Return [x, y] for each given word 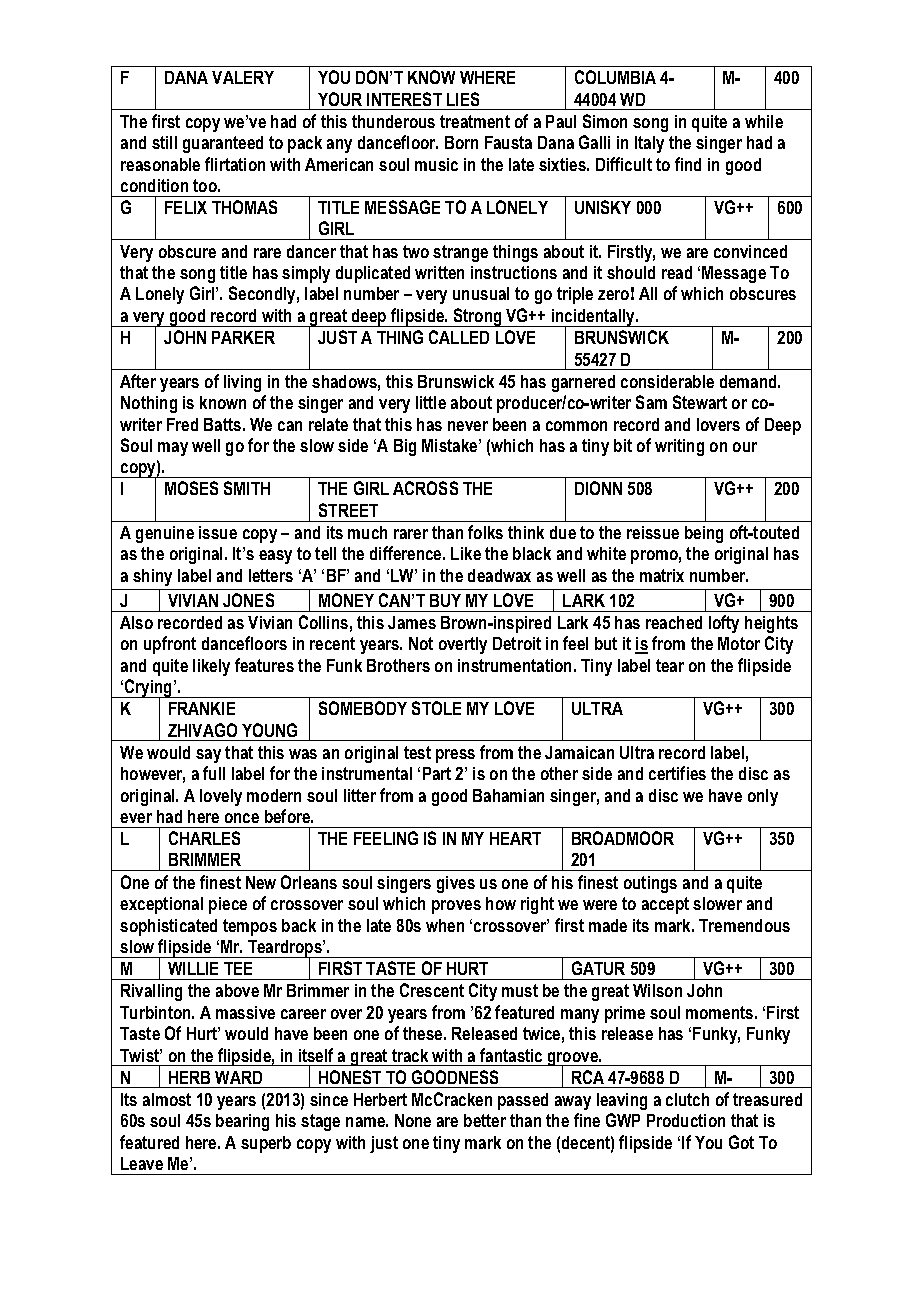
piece [228, 905]
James [412, 622]
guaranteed [223, 144]
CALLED [459, 337]
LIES [463, 99]
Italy [649, 144]
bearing [242, 1122]
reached [674, 622]
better [485, 1120]
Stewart [700, 402]
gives [456, 884]
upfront [170, 645]
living [242, 383]
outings [650, 884]
